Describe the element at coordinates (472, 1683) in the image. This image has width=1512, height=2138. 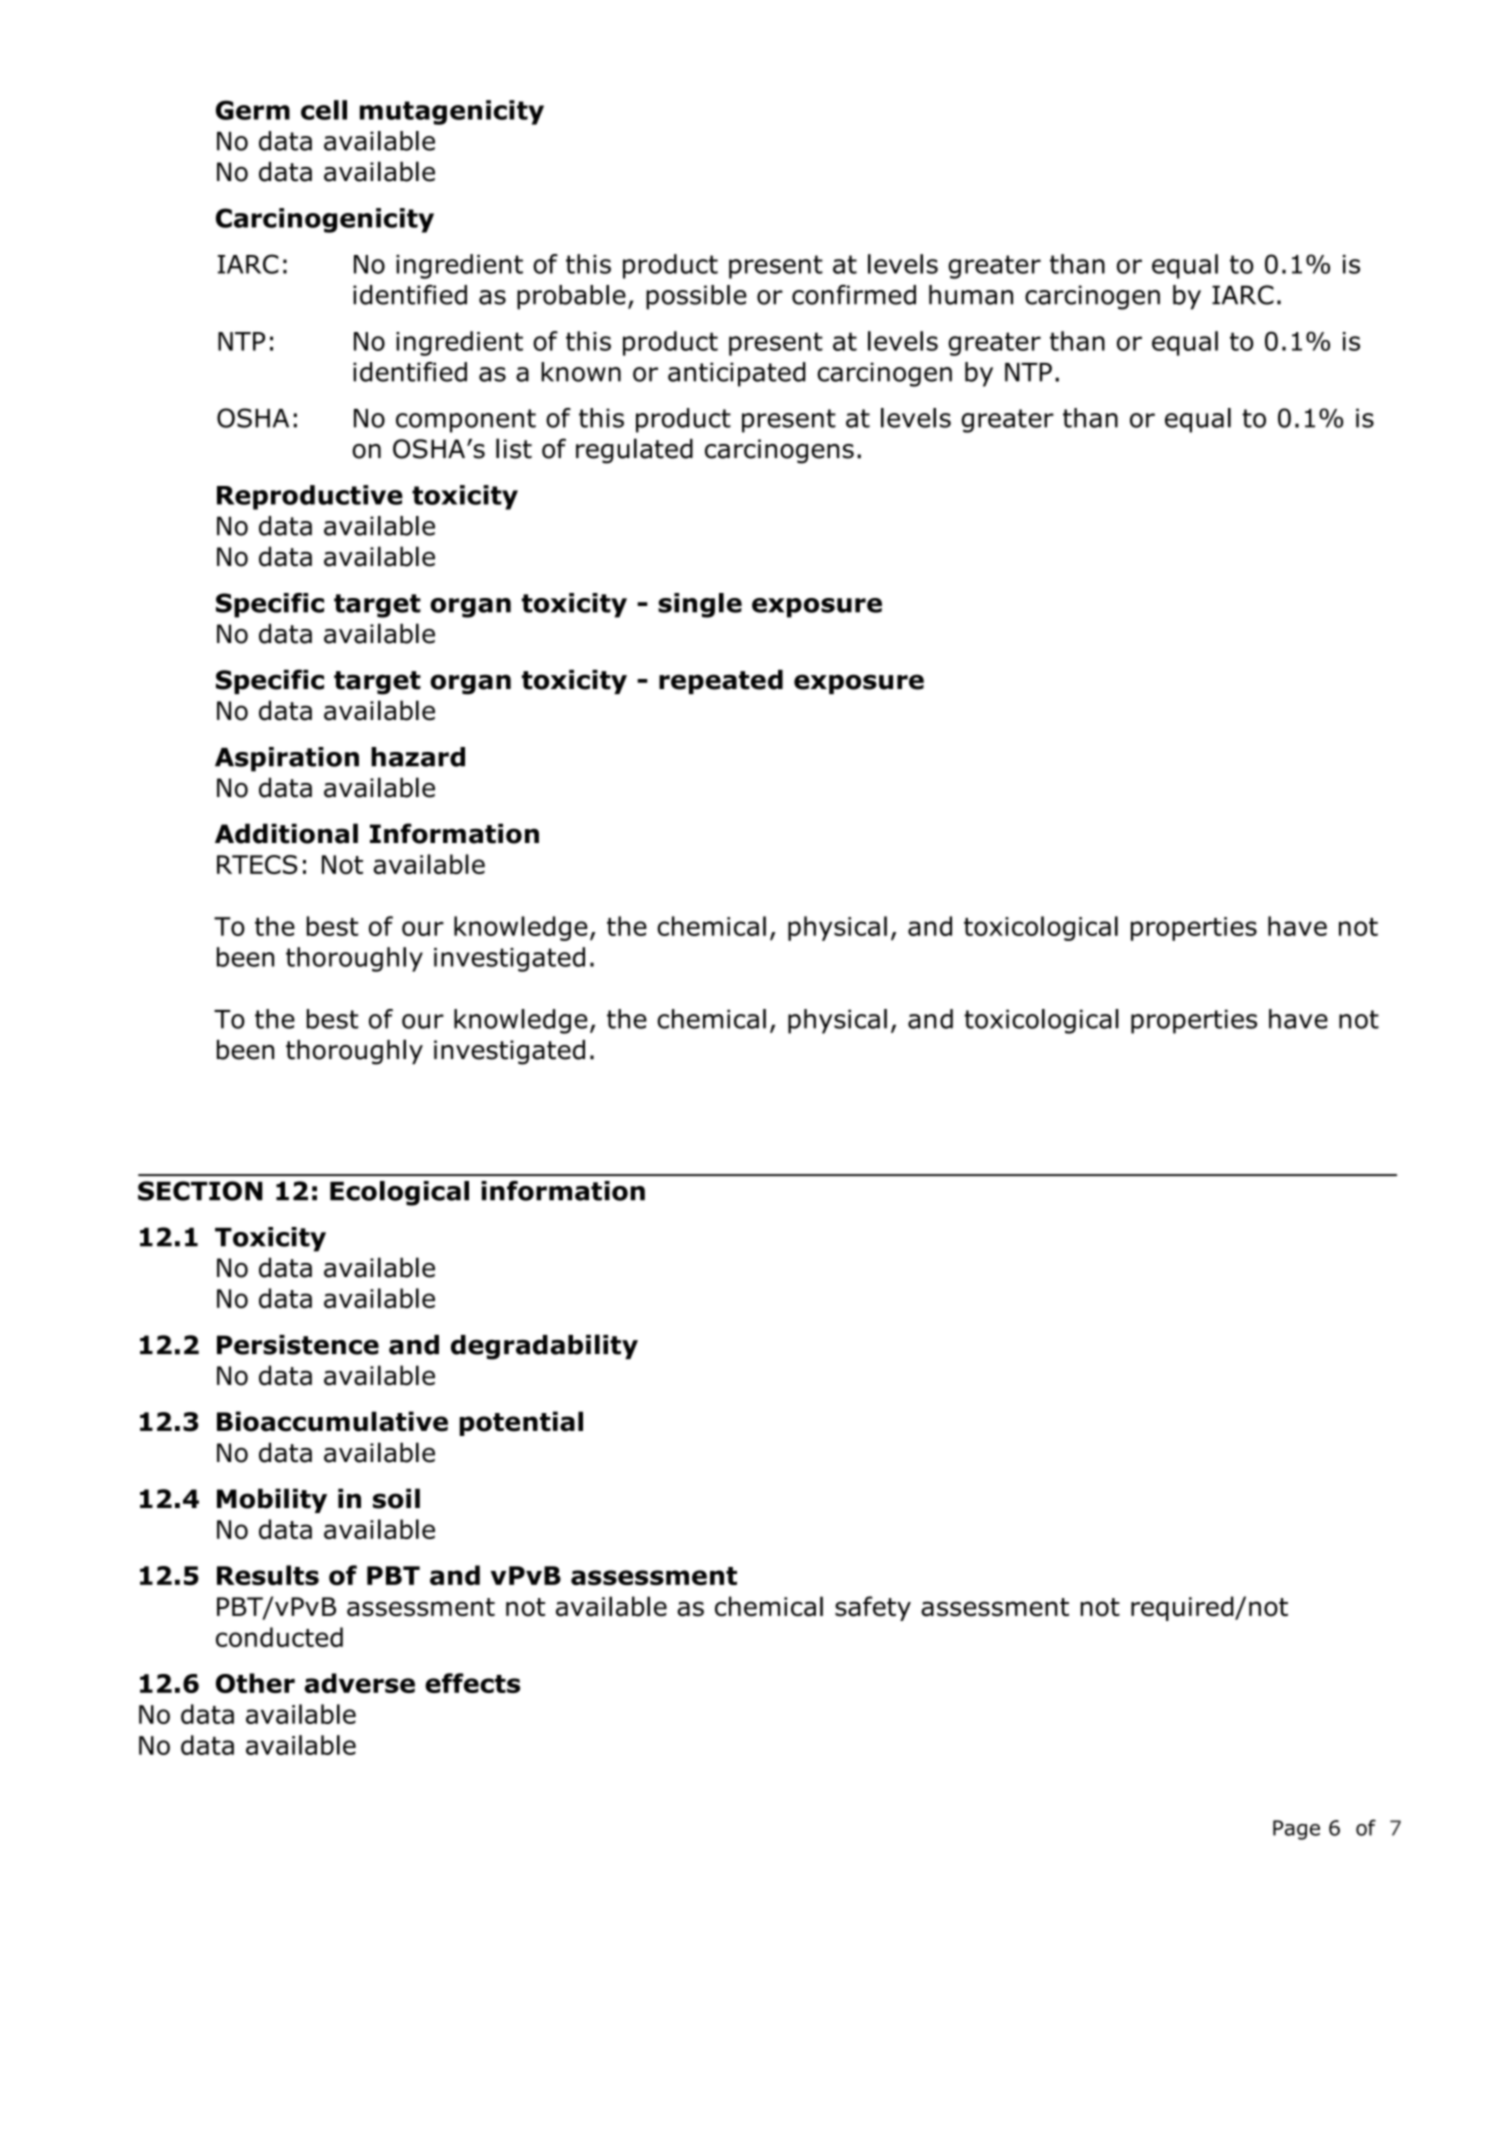
I see `effects` at that location.
